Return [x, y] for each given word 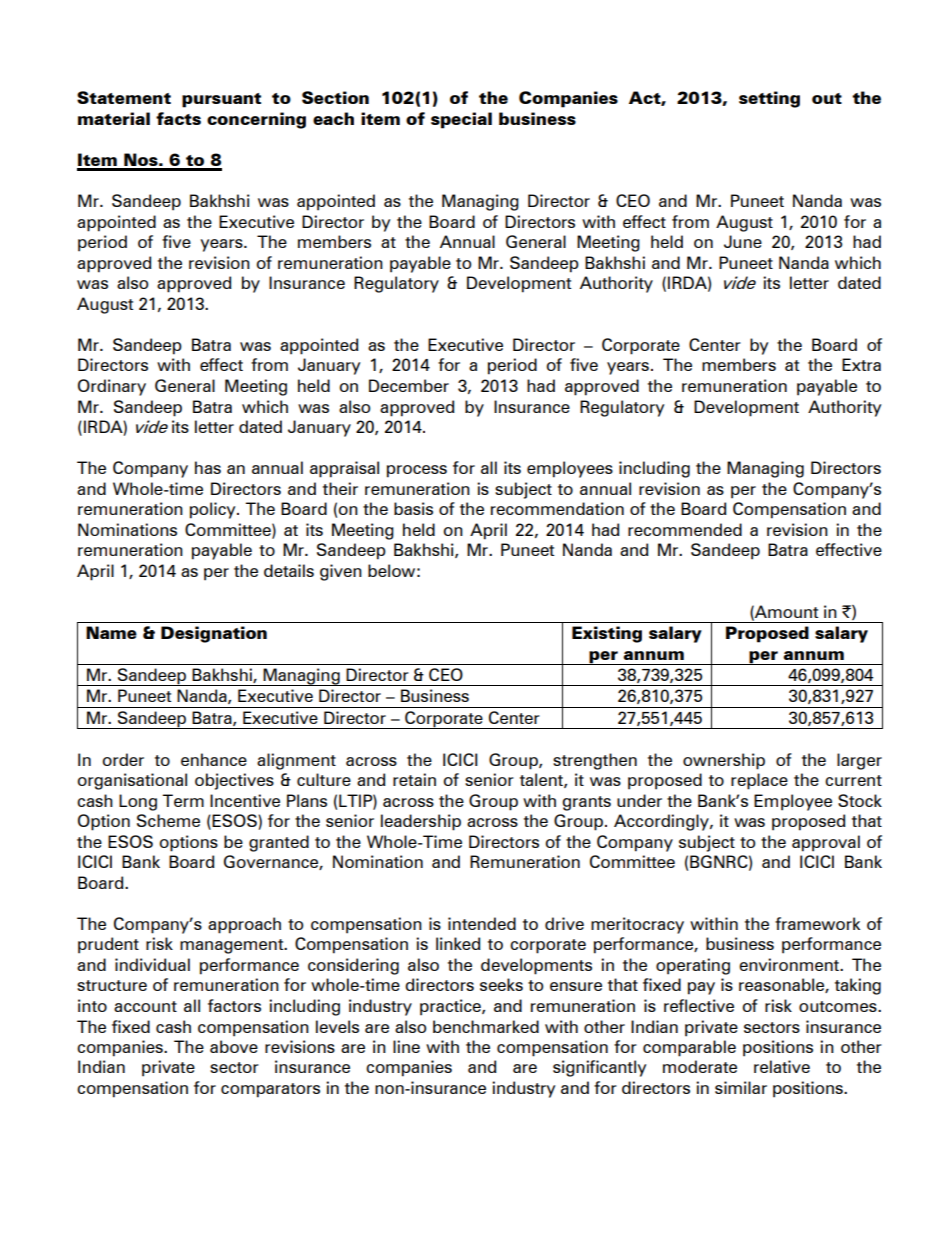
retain [414, 779]
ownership [724, 761]
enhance [214, 759]
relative [782, 1066]
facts [178, 118]
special [461, 120]
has [208, 467]
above [234, 1046]
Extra [861, 364]
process [417, 471]
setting [769, 99]
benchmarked [486, 1026]
